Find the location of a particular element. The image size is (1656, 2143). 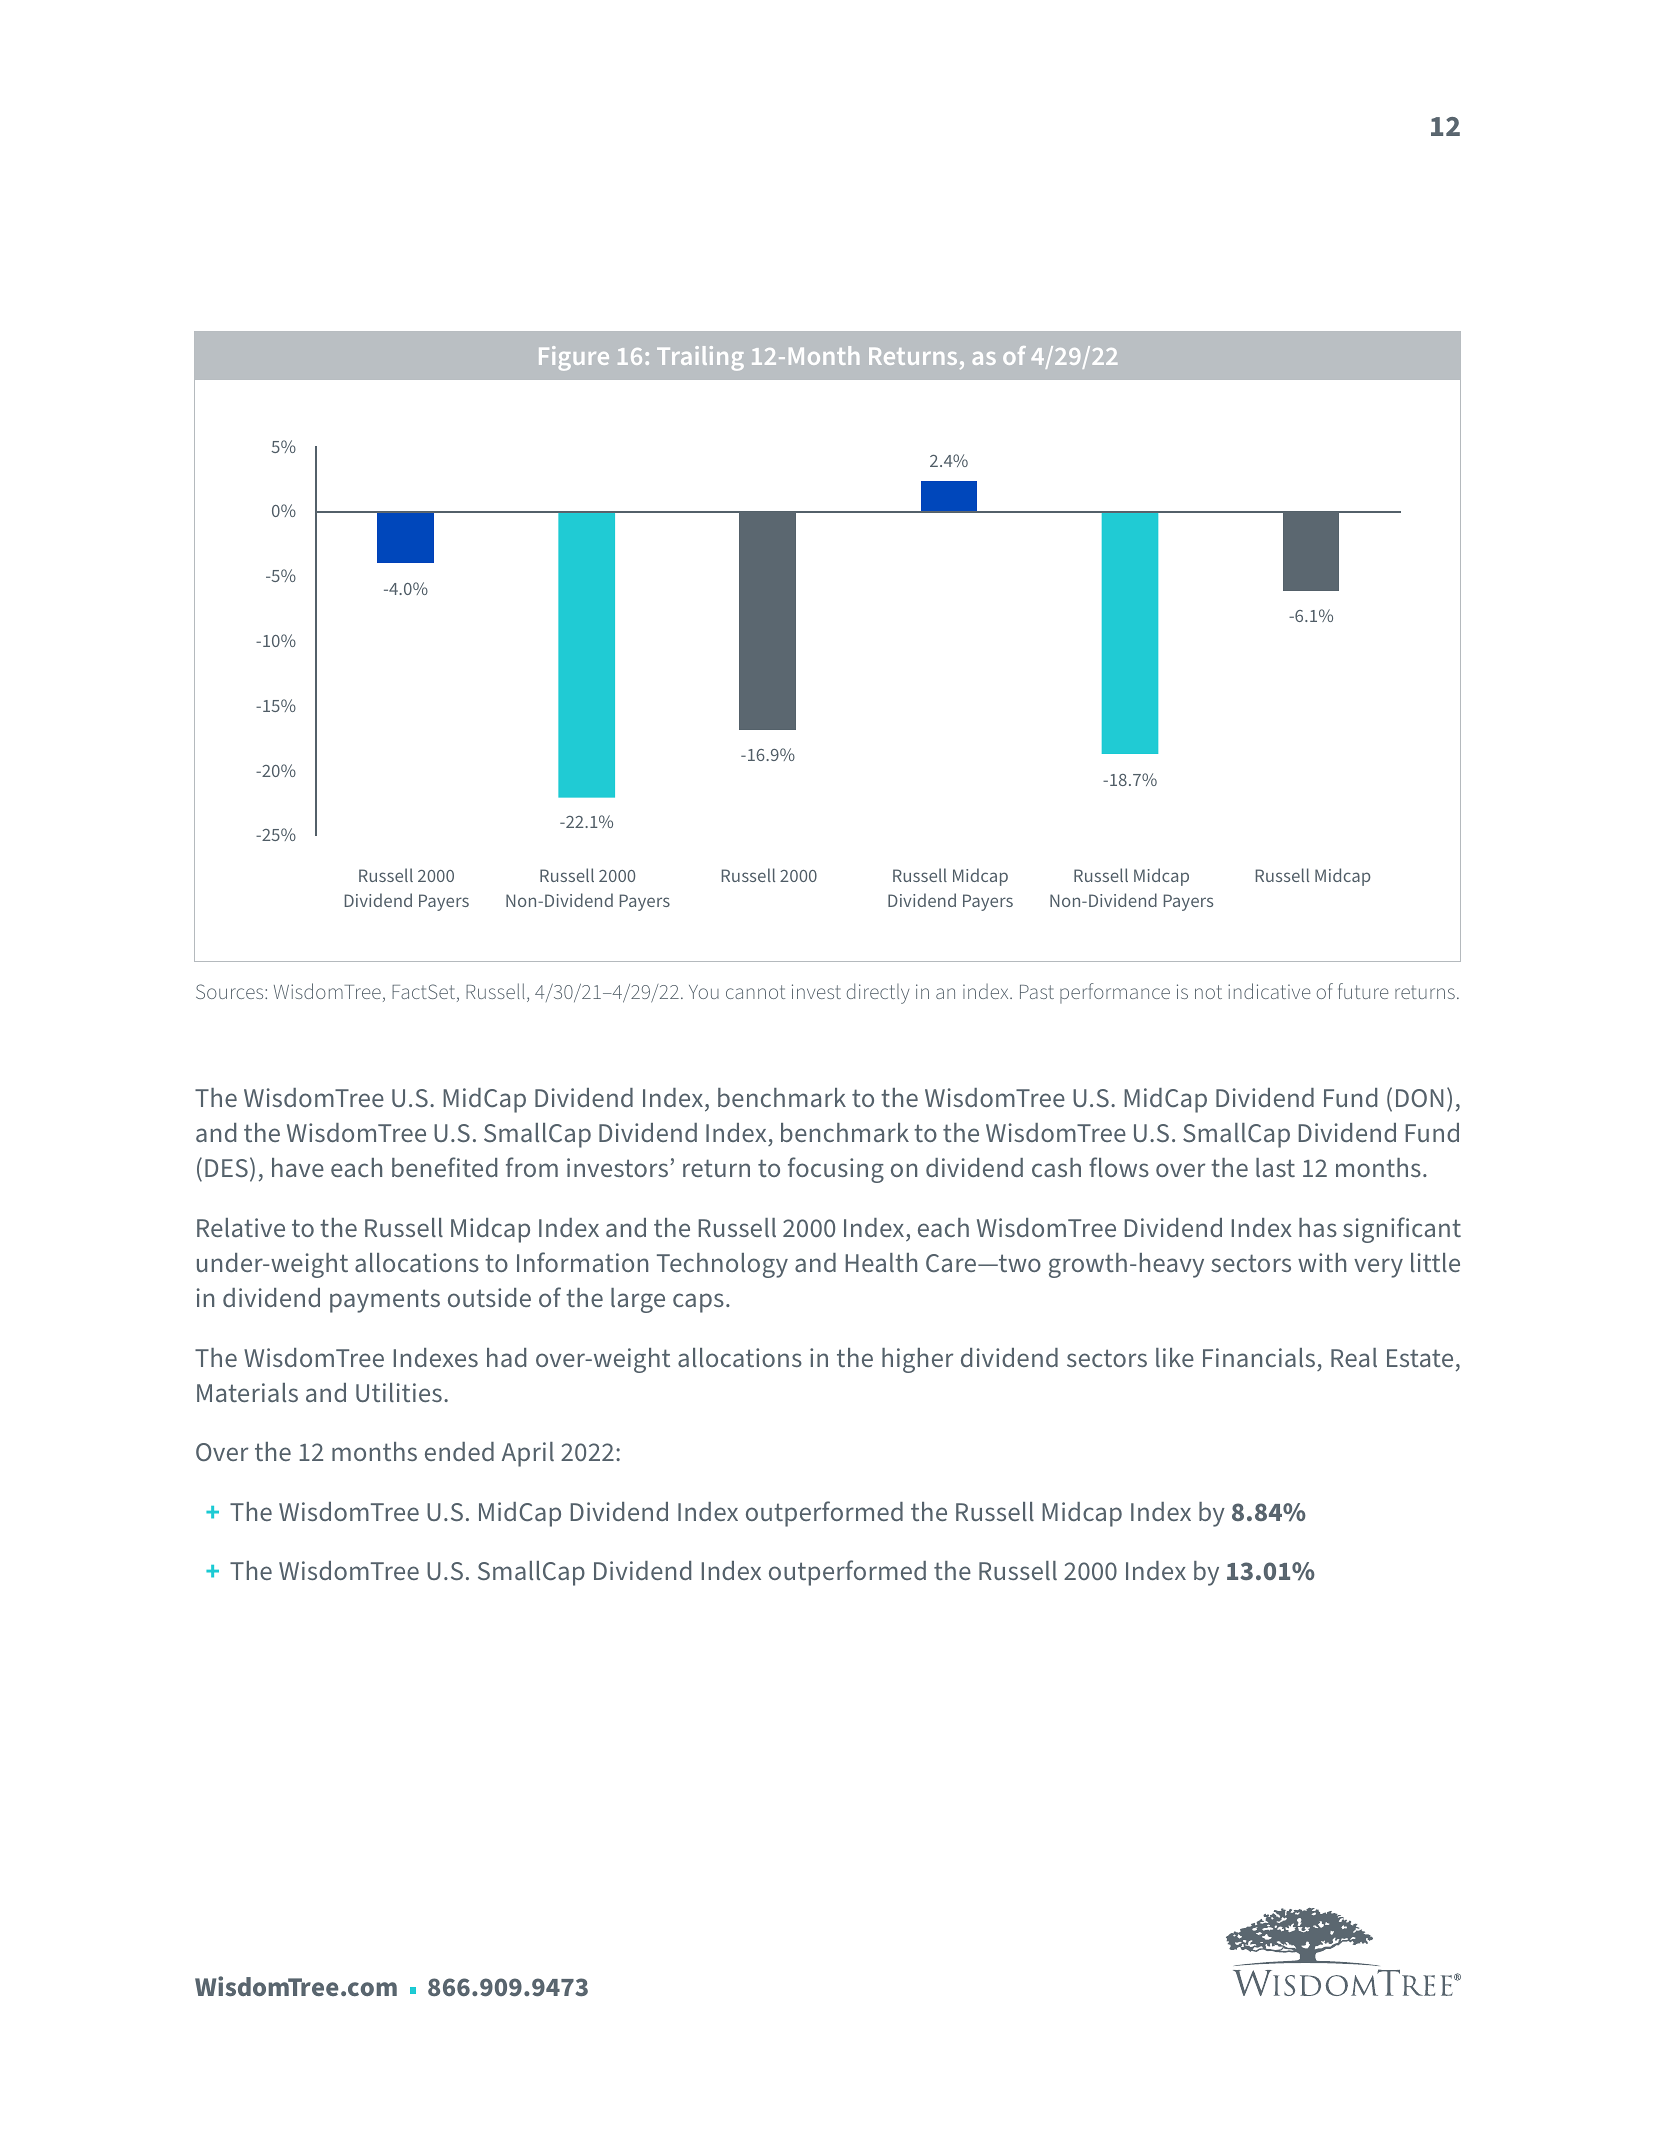

Figure is located at coordinates (574, 358).
